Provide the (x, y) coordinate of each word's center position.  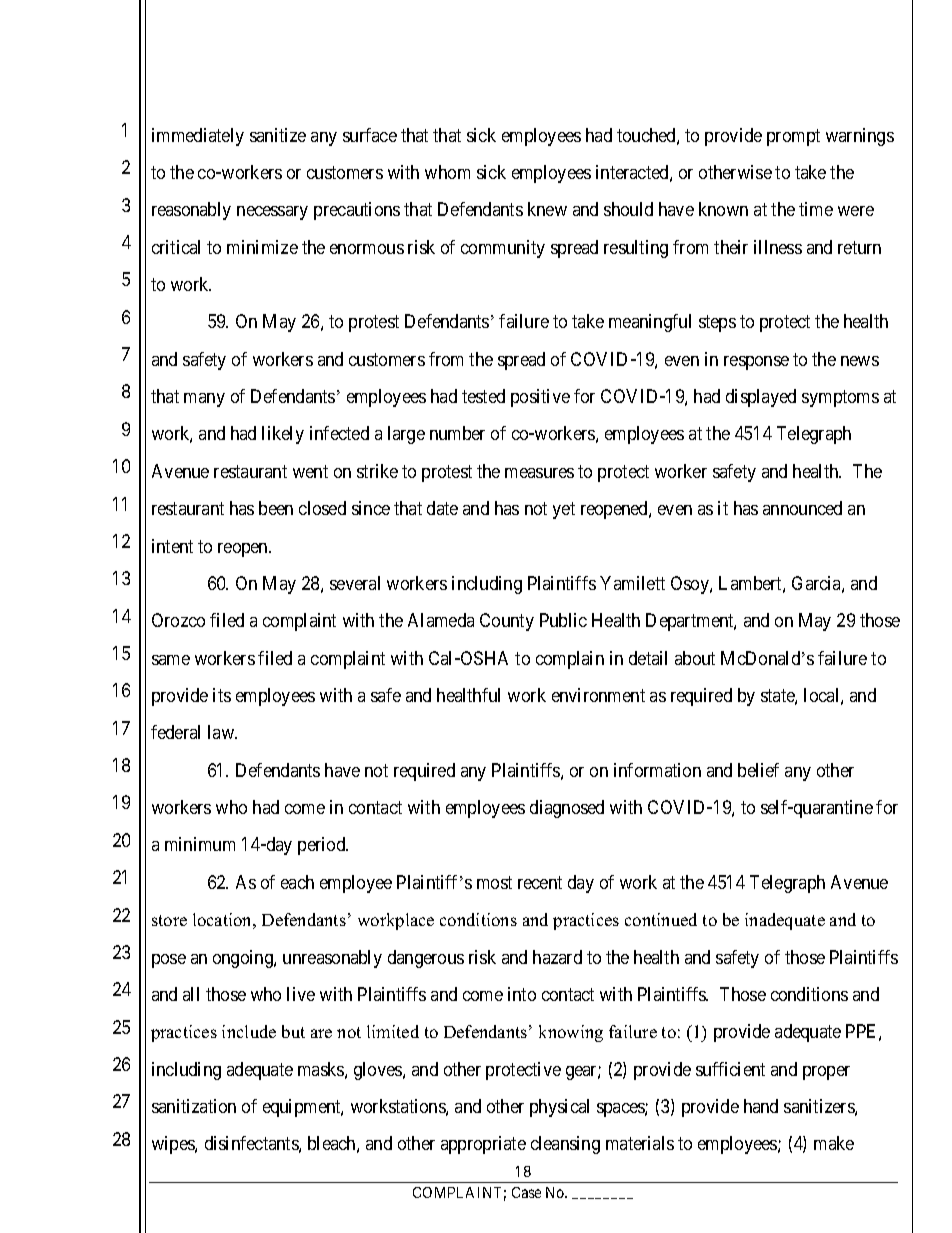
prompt (793, 137)
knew (547, 209)
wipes (174, 1145)
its (222, 695)
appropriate (483, 1145)
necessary (272, 213)
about (695, 658)
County (507, 622)
